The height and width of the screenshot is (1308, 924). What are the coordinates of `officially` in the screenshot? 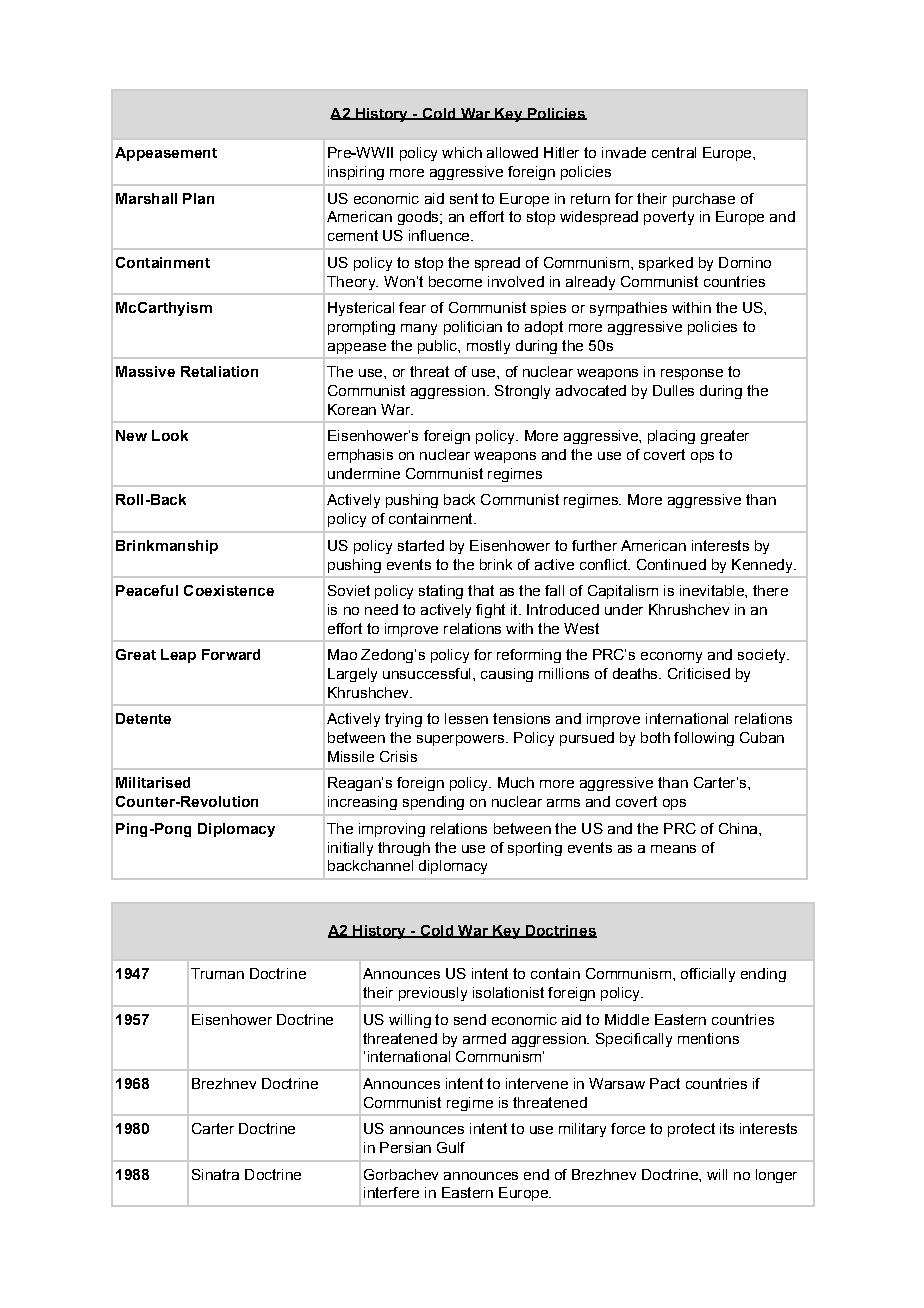 It's located at (708, 975).
